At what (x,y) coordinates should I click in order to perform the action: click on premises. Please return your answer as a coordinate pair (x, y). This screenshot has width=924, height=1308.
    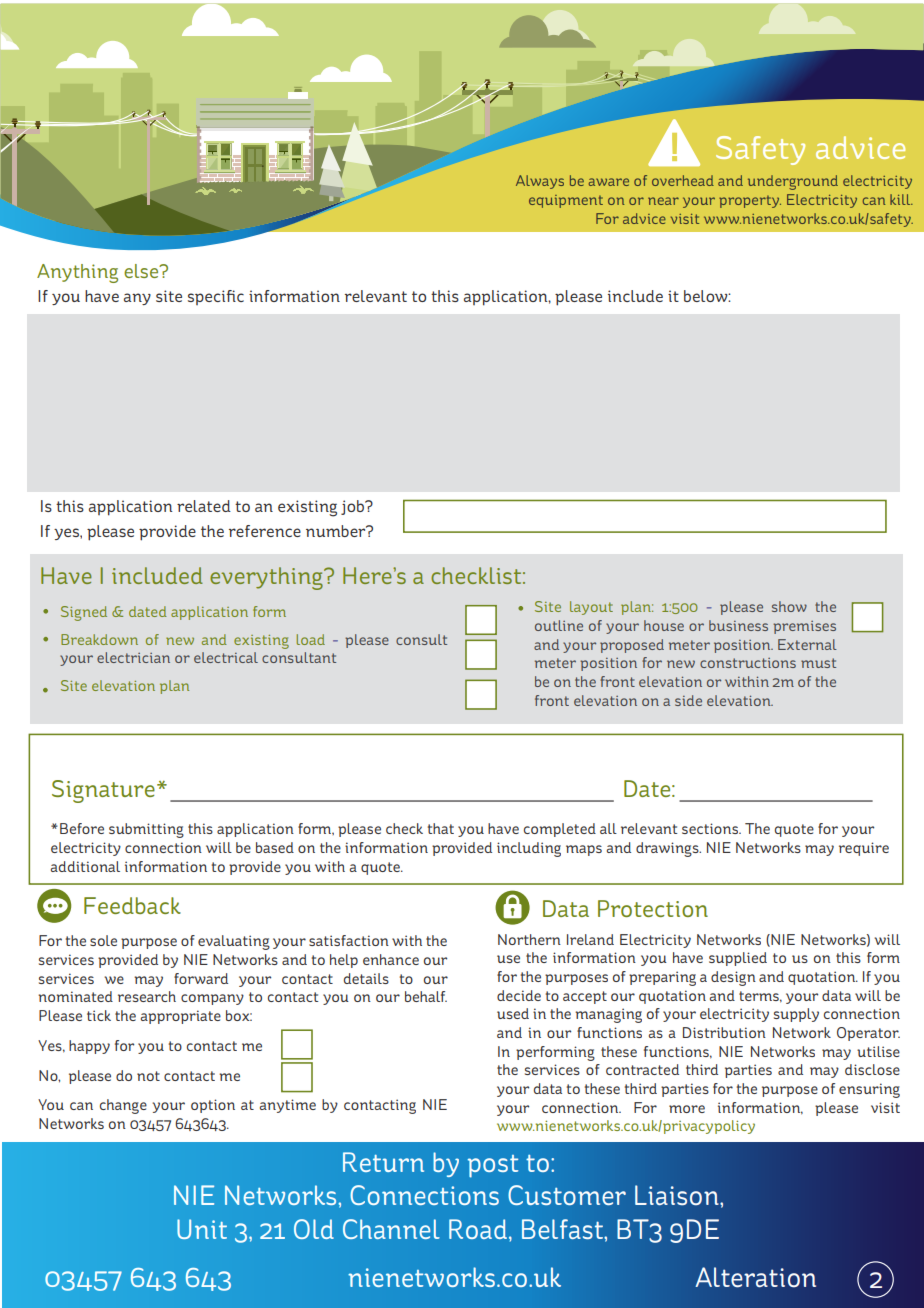
    Looking at the image, I should click on (804, 627).
